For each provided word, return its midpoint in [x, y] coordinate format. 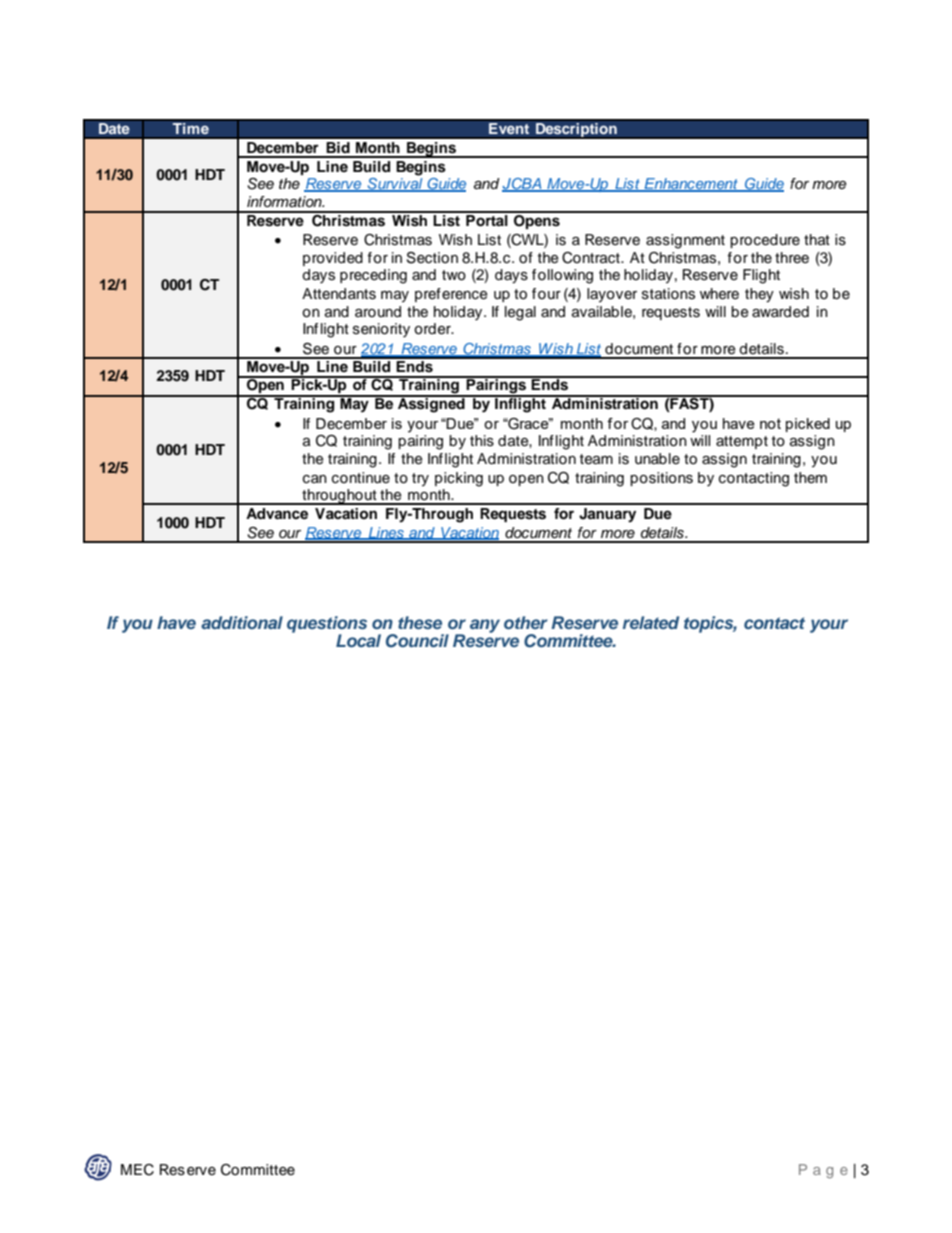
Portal [487, 219]
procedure [765, 241]
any [485, 626]
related [651, 622]
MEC [137, 1170]
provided [333, 259]
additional [242, 622]
